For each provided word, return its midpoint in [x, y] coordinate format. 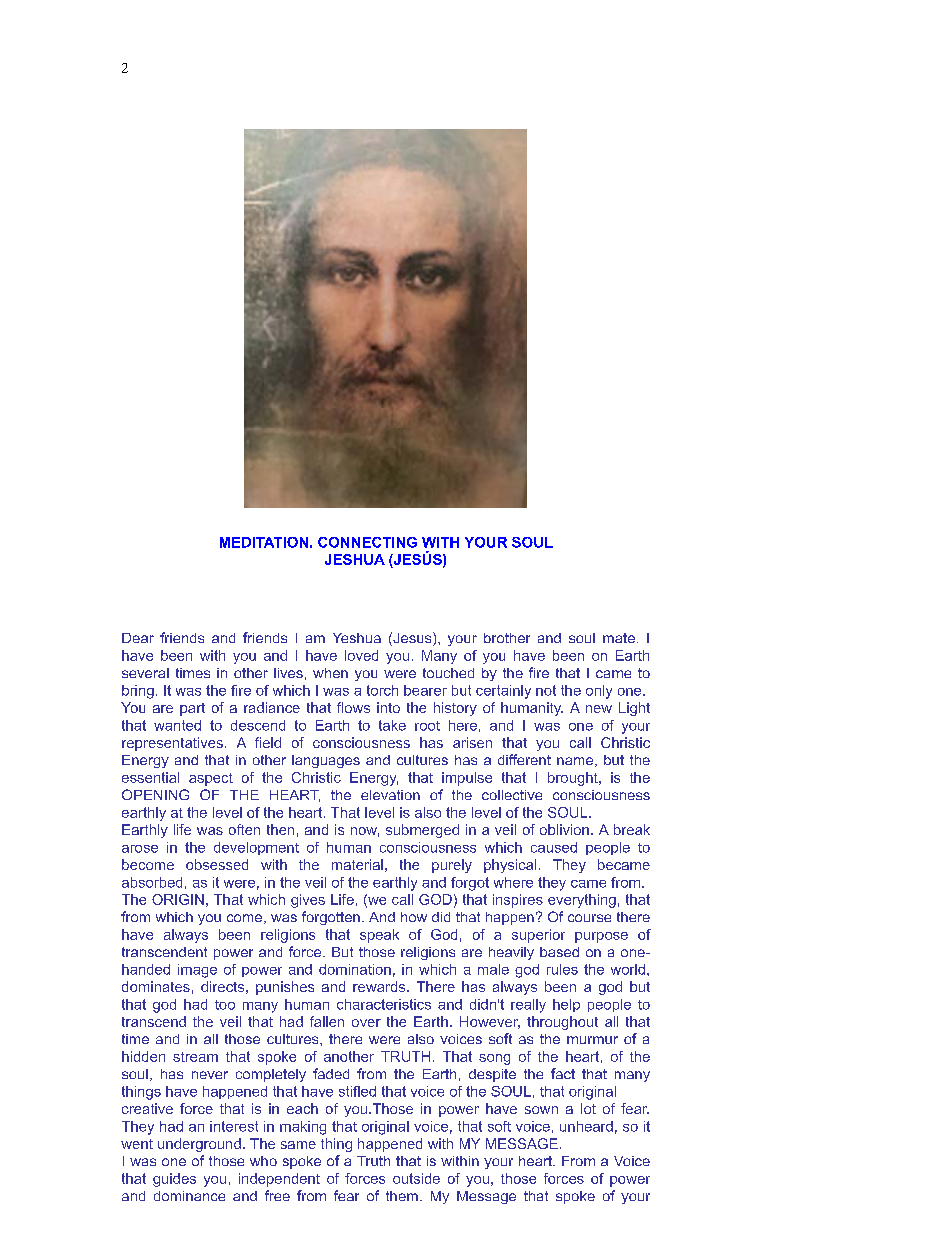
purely [452, 866]
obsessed [217, 864]
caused [554, 847]
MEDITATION [264, 542]
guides [174, 1180]
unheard [586, 1126]
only [599, 692]
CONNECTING [367, 542]
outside [416, 1178]
